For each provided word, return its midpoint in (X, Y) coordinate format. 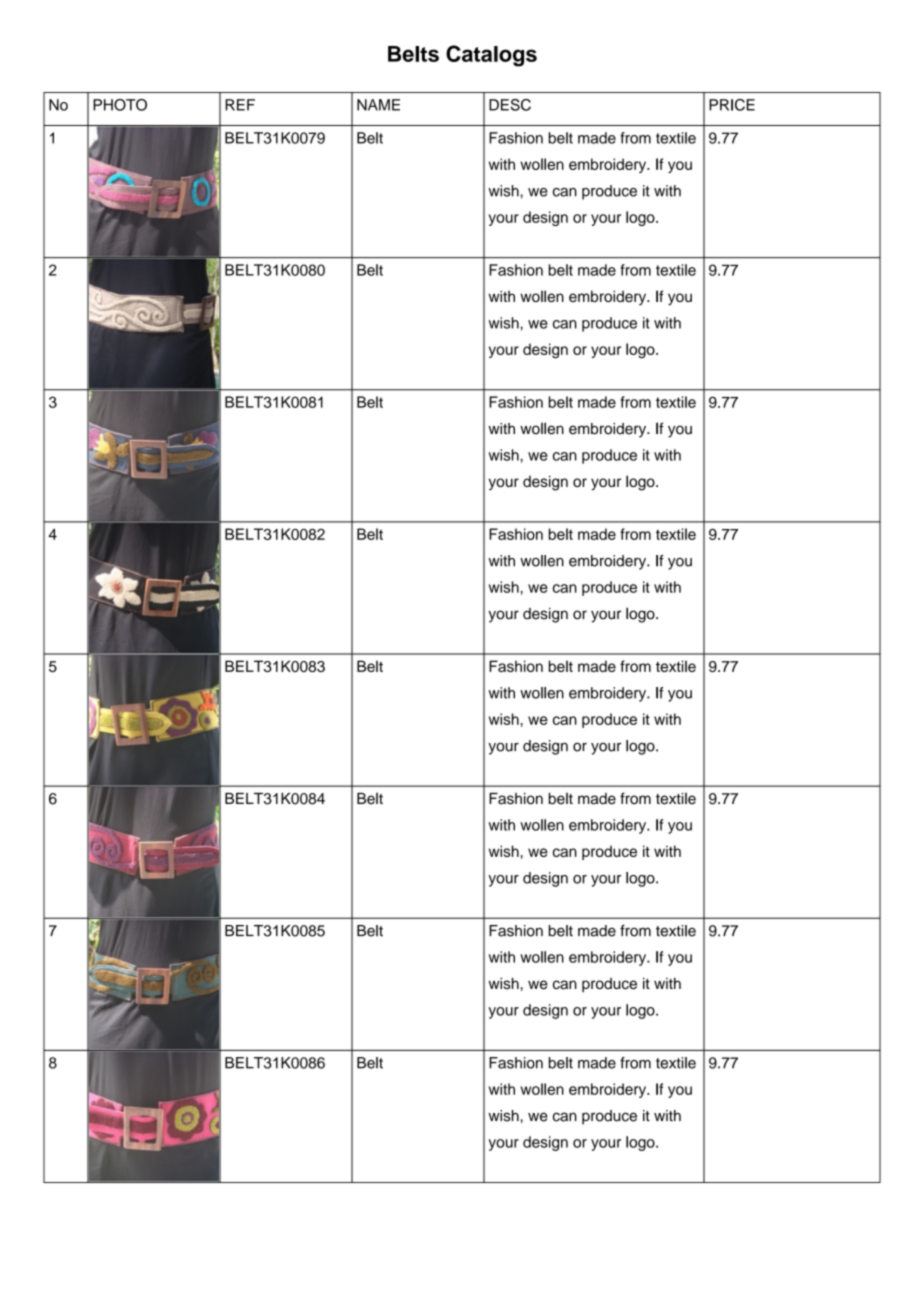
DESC (510, 105)
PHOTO (120, 105)
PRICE (732, 105)
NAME (378, 105)
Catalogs (491, 56)
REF (240, 105)
